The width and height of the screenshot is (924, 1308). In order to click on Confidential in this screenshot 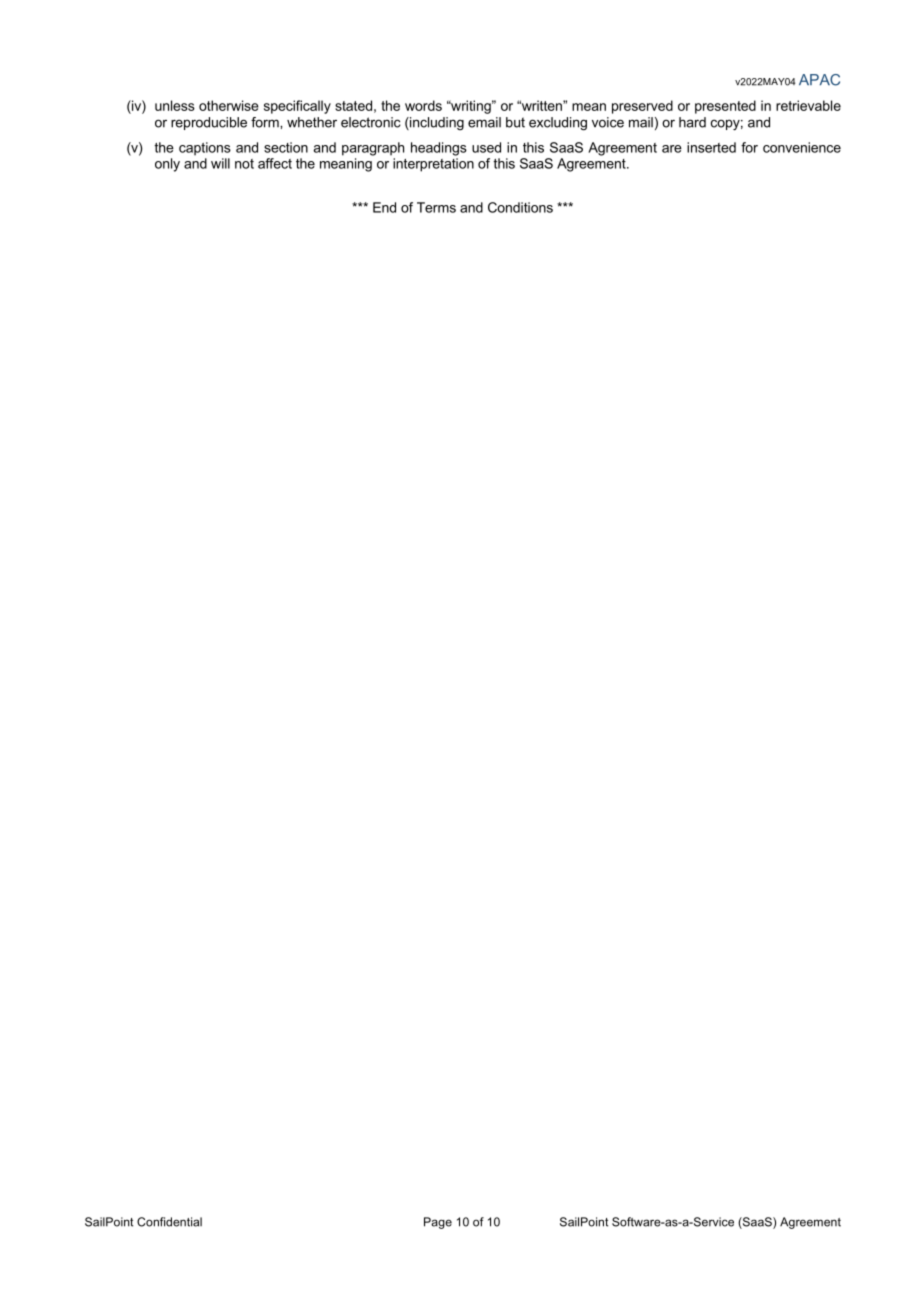, I will do `click(169, 1222)`.
